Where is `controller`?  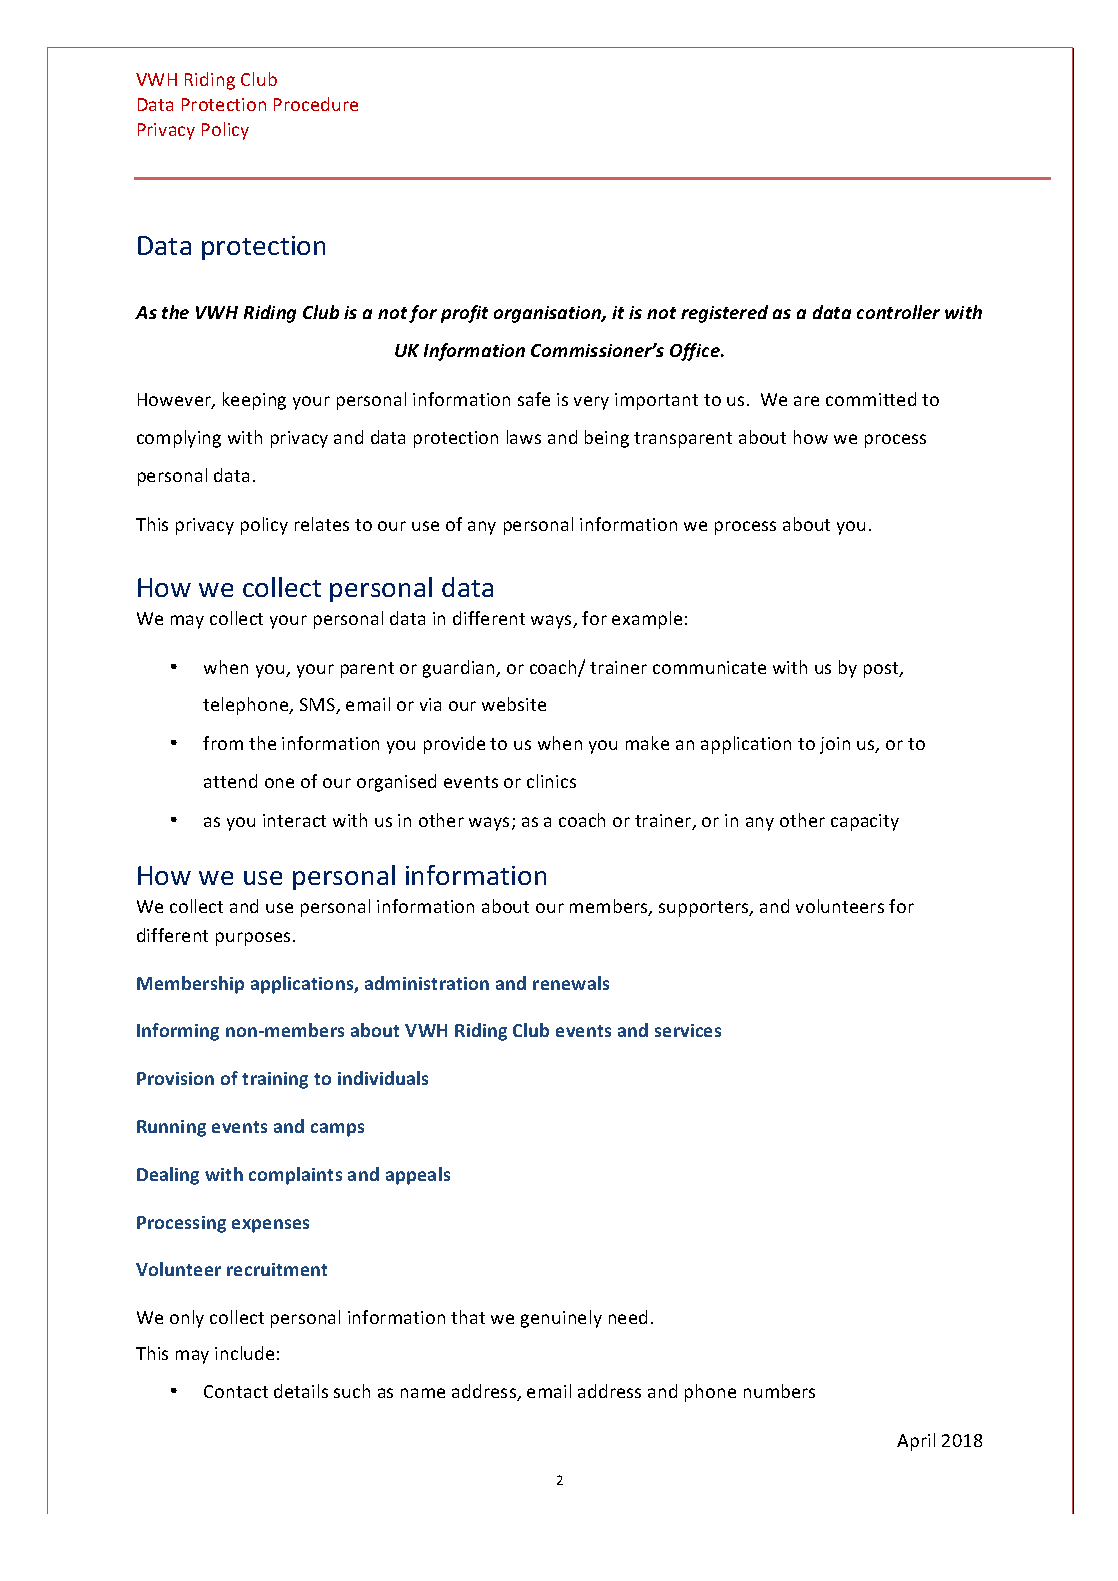 controller is located at coordinates (898, 312).
